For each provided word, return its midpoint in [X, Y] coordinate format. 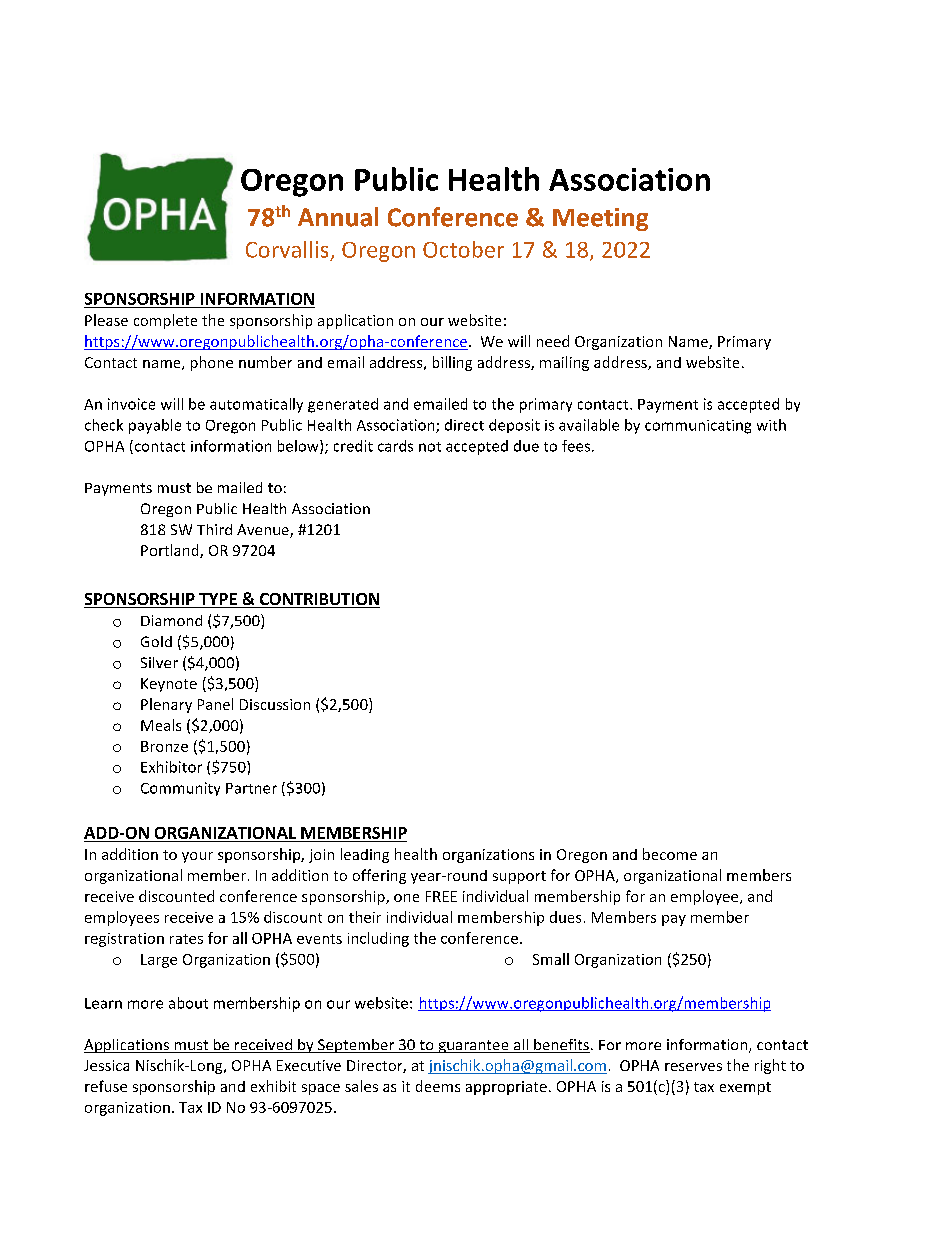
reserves [693, 1067]
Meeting [600, 219]
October [463, 249]
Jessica [106, 1065]
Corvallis [287, 249]
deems [438, 1086]
